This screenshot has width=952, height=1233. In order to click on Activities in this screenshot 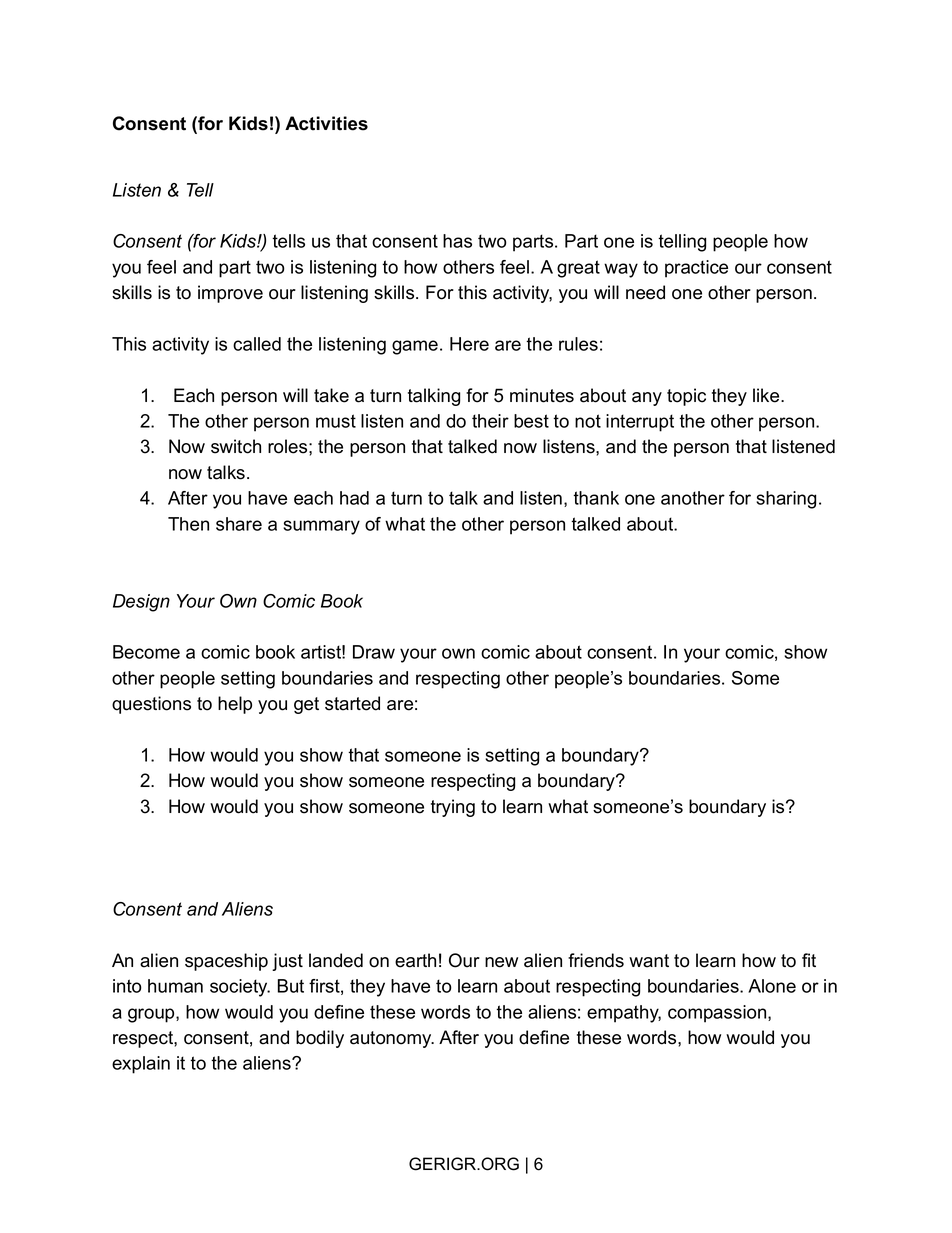, I will do `click(326, 123)`.
